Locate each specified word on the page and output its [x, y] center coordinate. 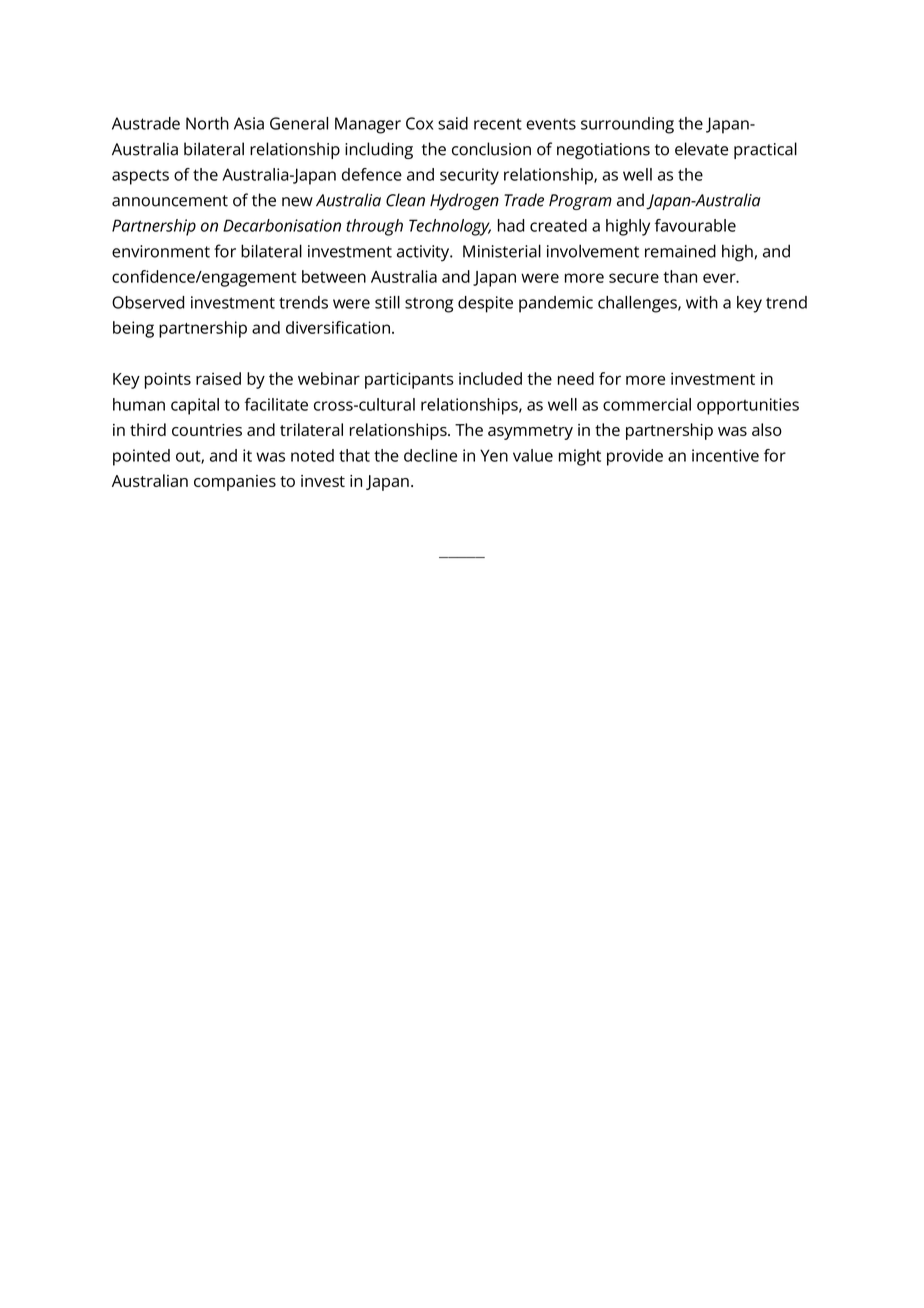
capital [195, 406]
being [133, 329]
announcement [170, 201]
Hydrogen [464, 201]
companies [235, 483]
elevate [701, 149]
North [207, 123]
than [680, 276]
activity [424, 253]
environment [161, 251]
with [702, 302]
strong [429, 305]
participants [409, 380]
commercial [647, 404]
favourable [695, 225]
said [453, 123]
